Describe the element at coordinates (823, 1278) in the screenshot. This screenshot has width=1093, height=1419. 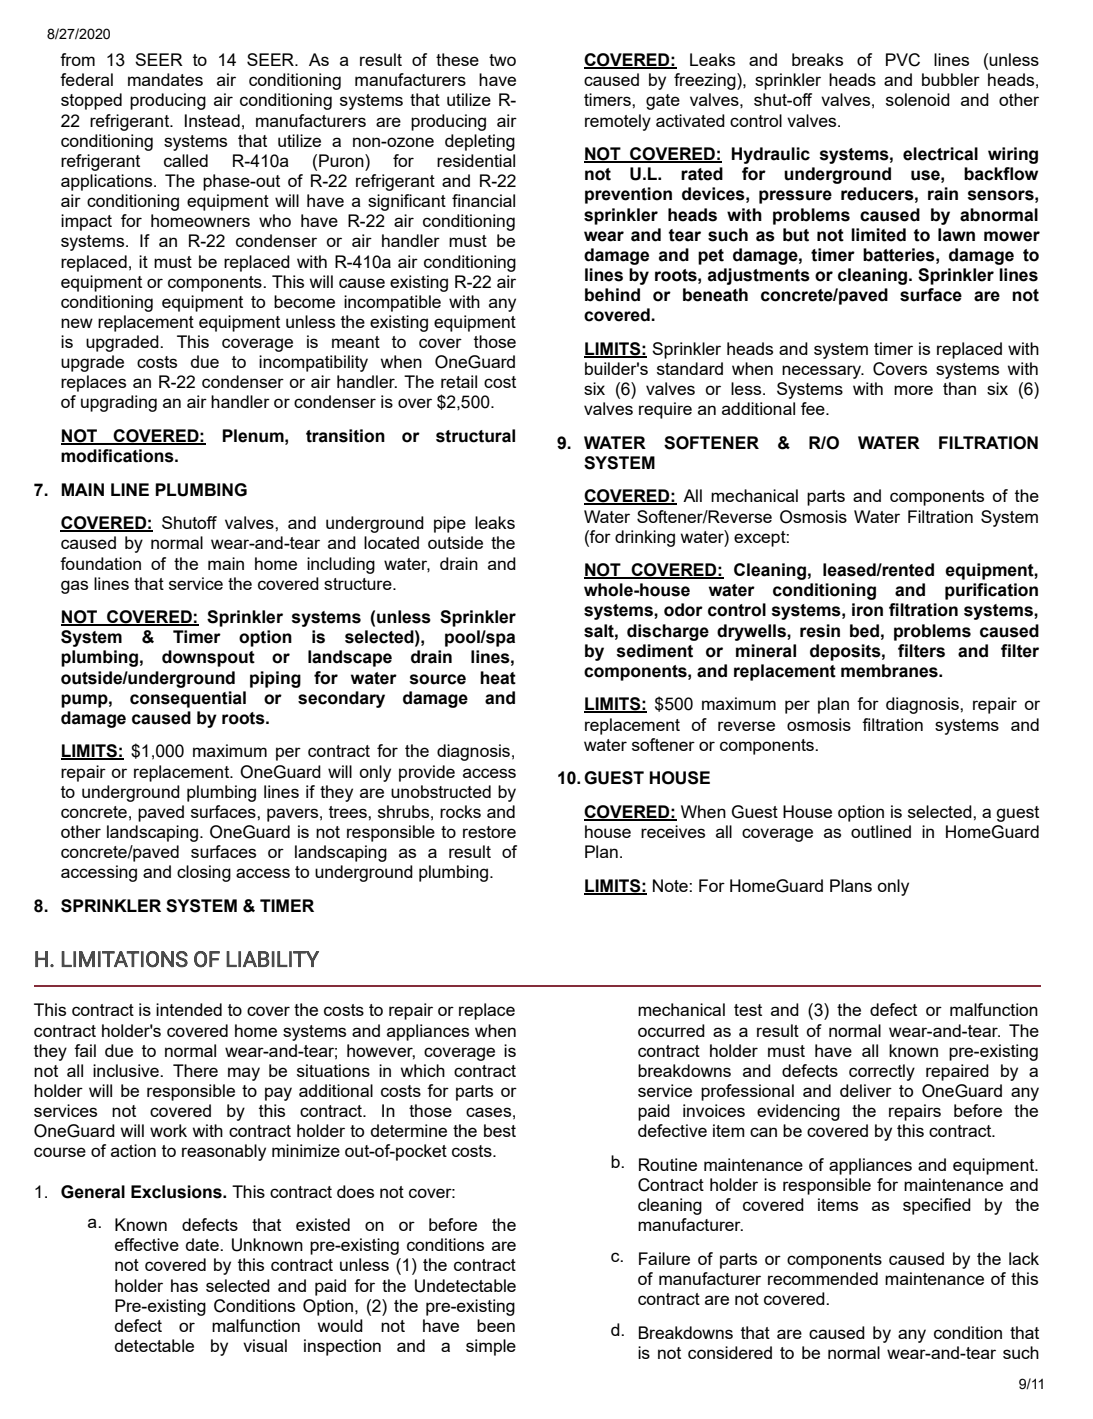
I see `recommended` at that location.
